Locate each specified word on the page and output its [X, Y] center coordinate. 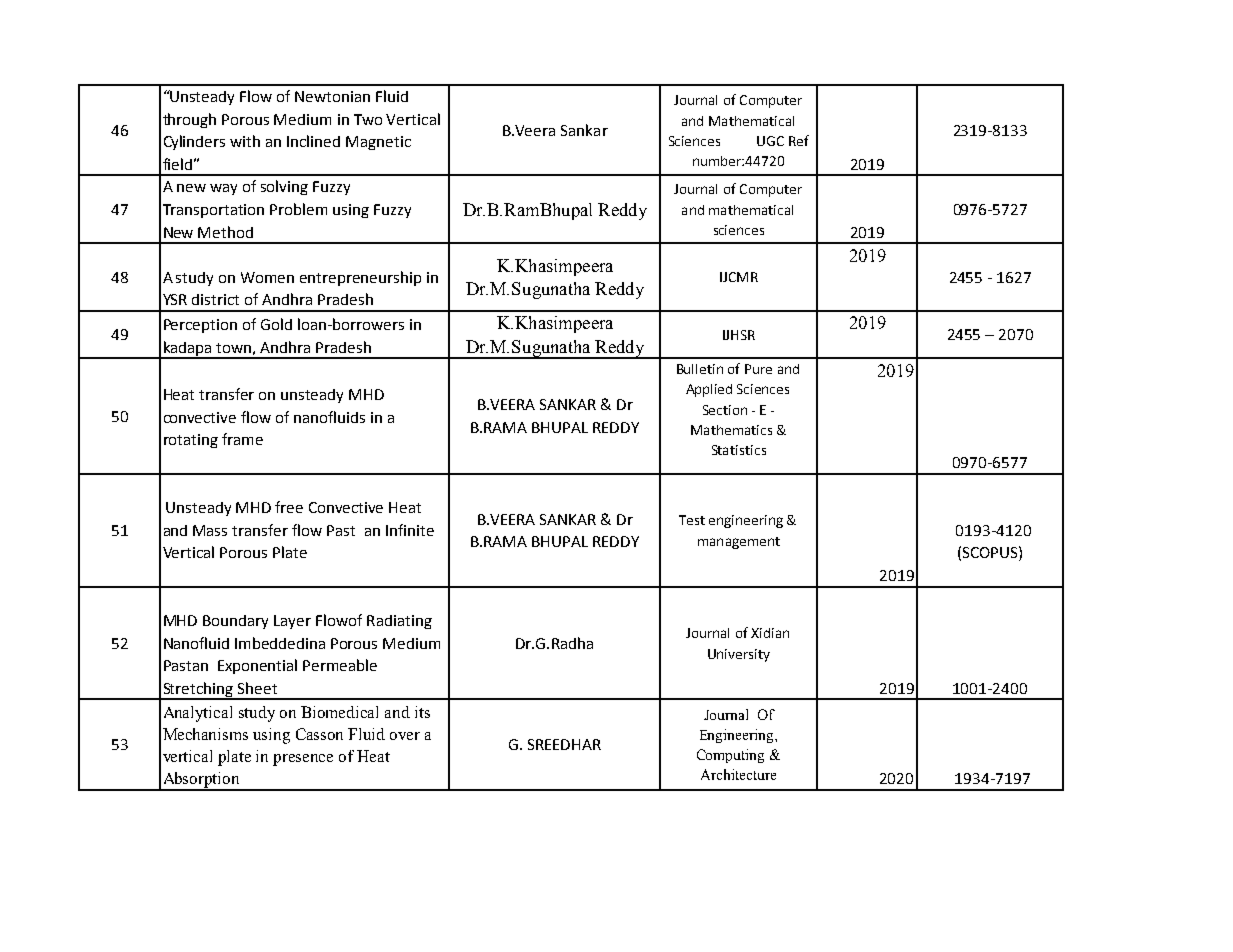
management [739, 543]
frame [242, 439]
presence [303, 760]
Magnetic [378, 143]
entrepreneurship [360, 278]
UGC [770, 141]
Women [267, 277]
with [245, 141]
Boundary [235, 622]
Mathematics [731, 430]
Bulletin [700, 369]
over [405, 736]
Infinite [410, 530]
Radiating [399, 622]
